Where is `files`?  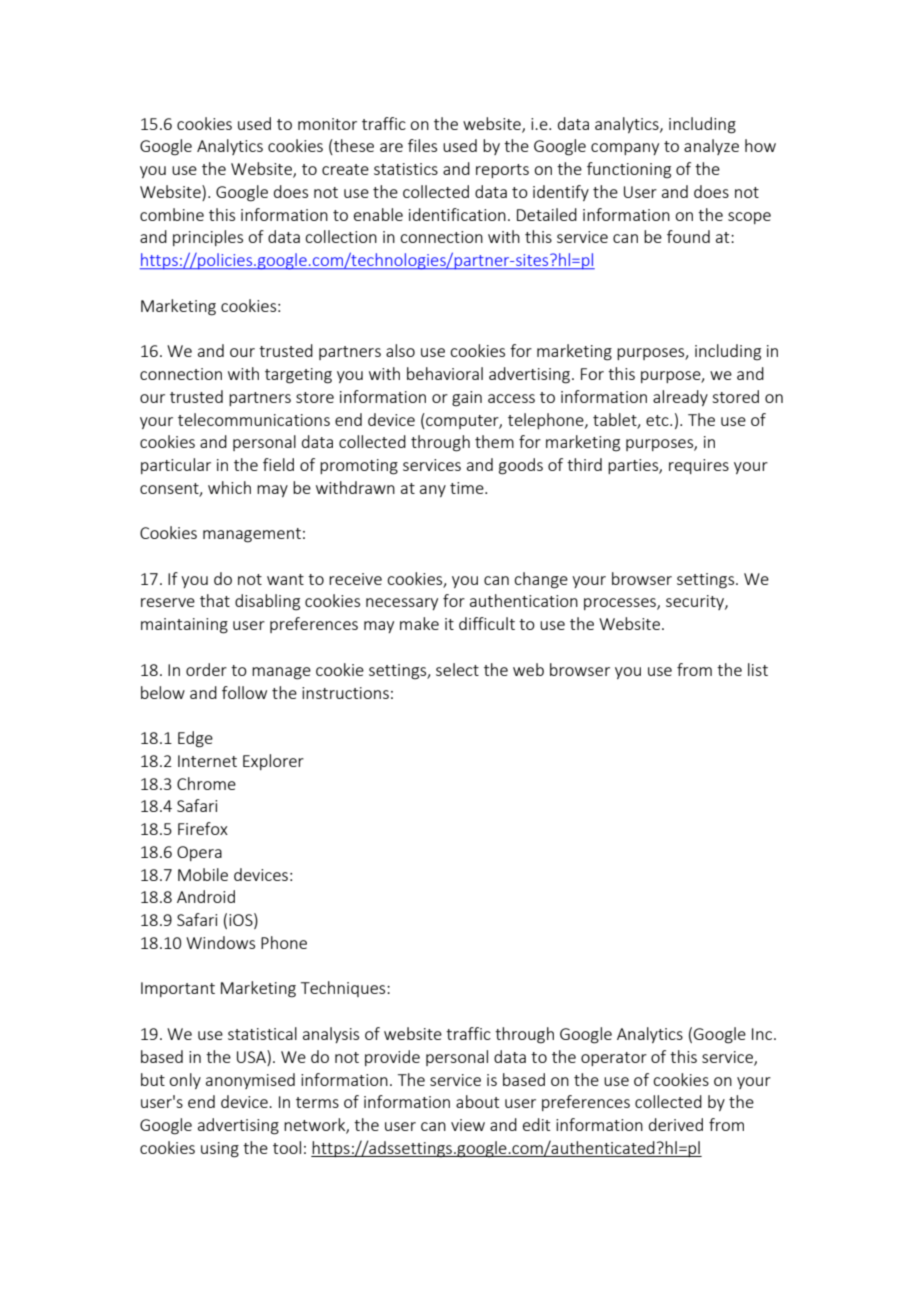
files is located at coordinates (422, 145).
